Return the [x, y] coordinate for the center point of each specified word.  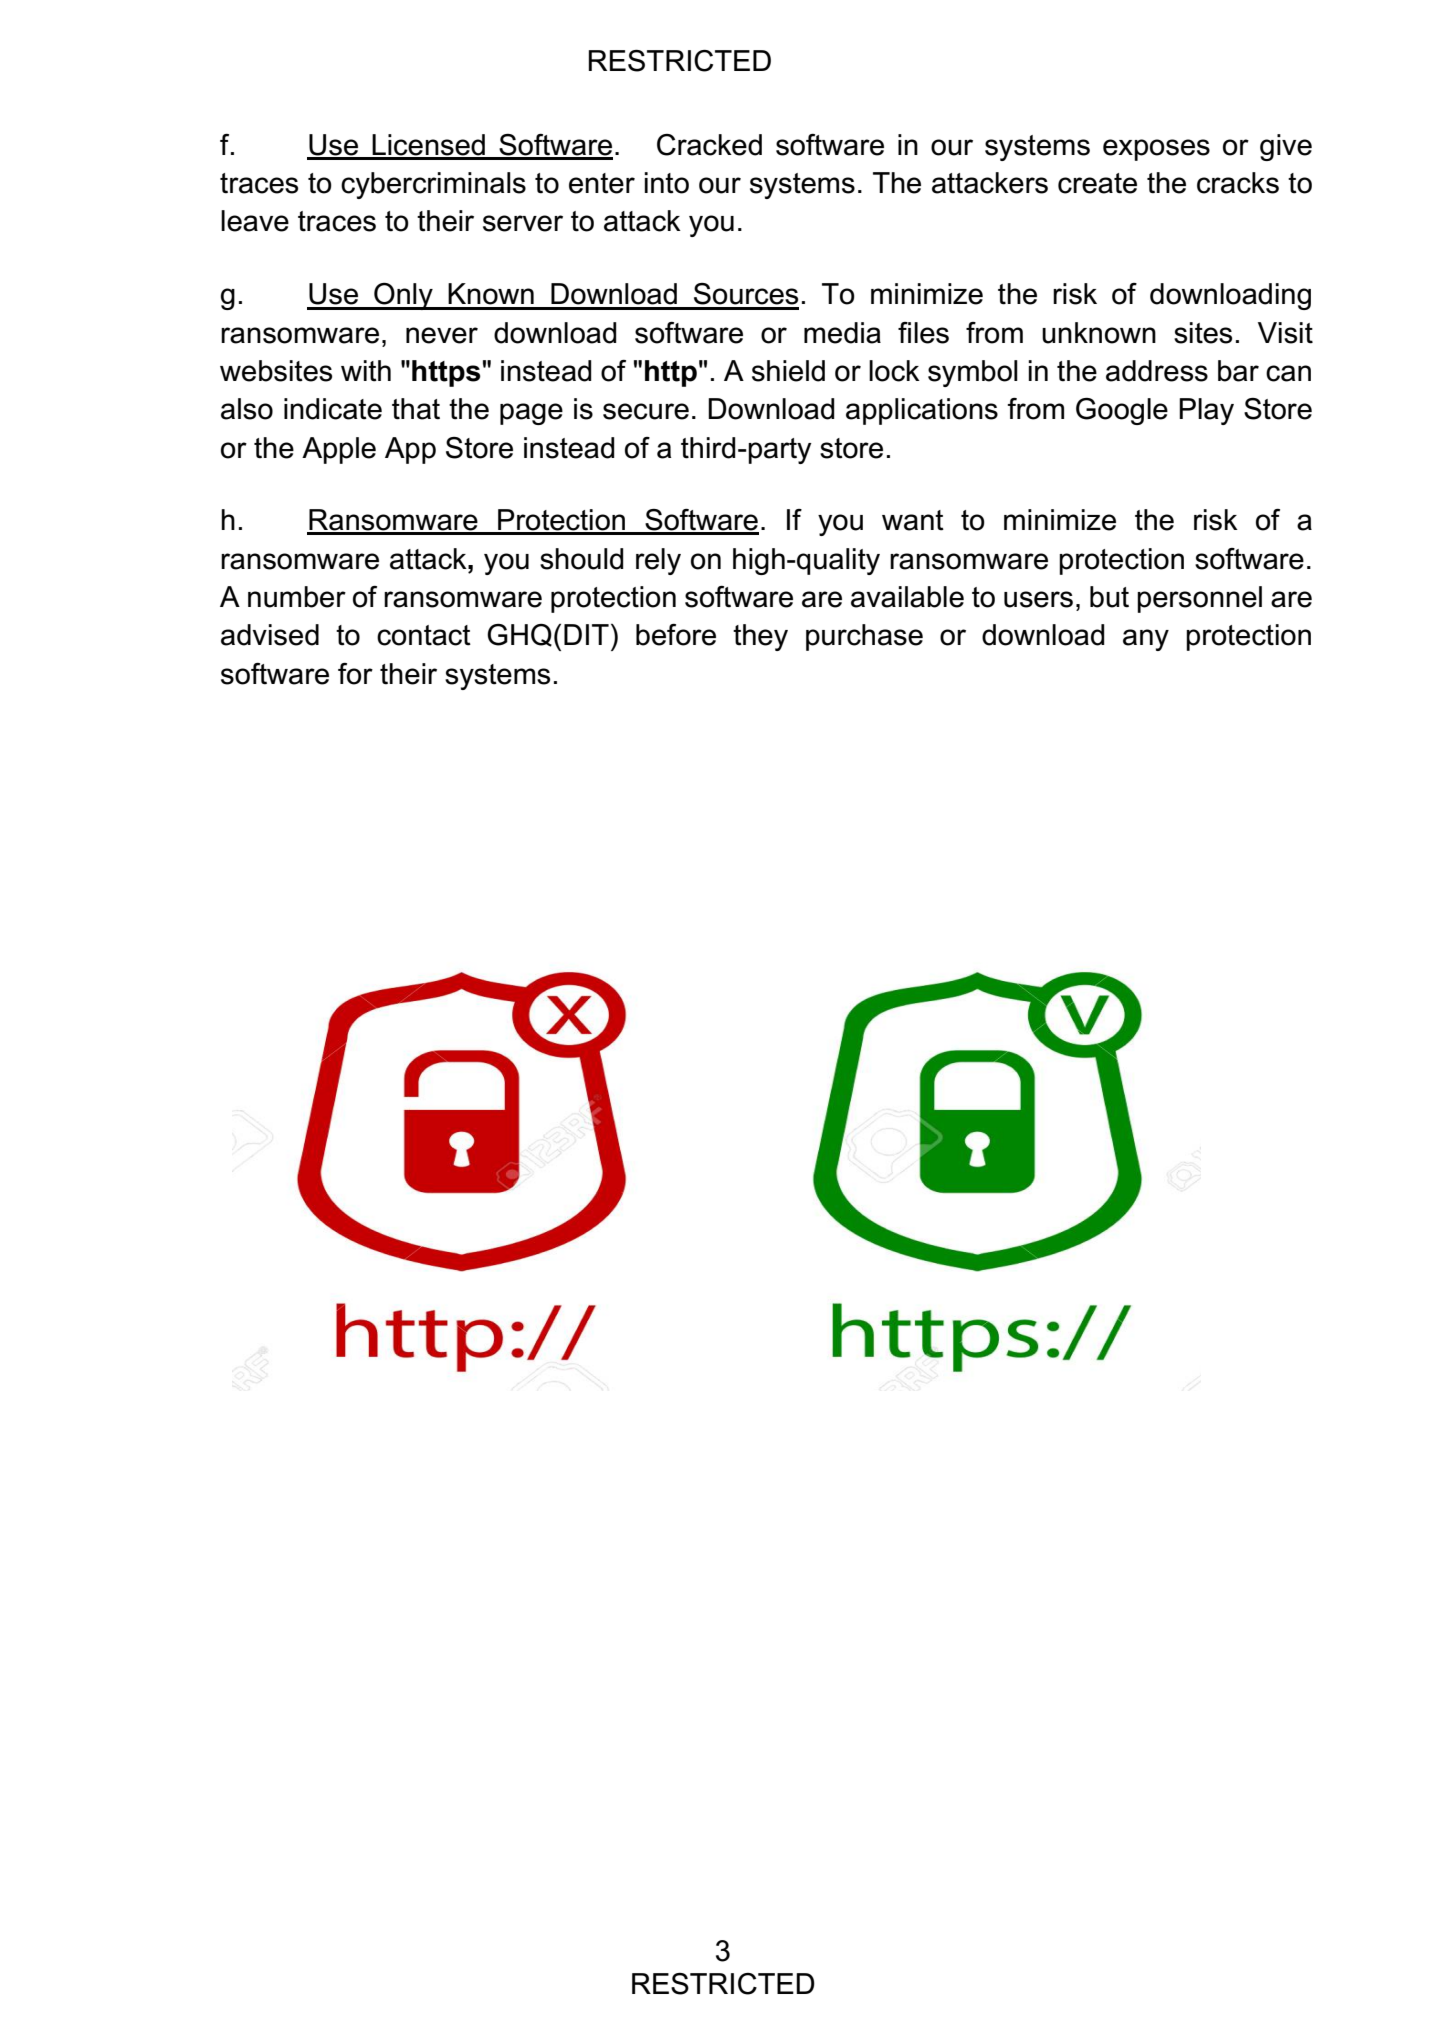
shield [788, 371]
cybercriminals [433, 185]
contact [424, 635]
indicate [333, 409]
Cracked [709, 145]
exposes [1156, 150]
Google [1122, 411]
